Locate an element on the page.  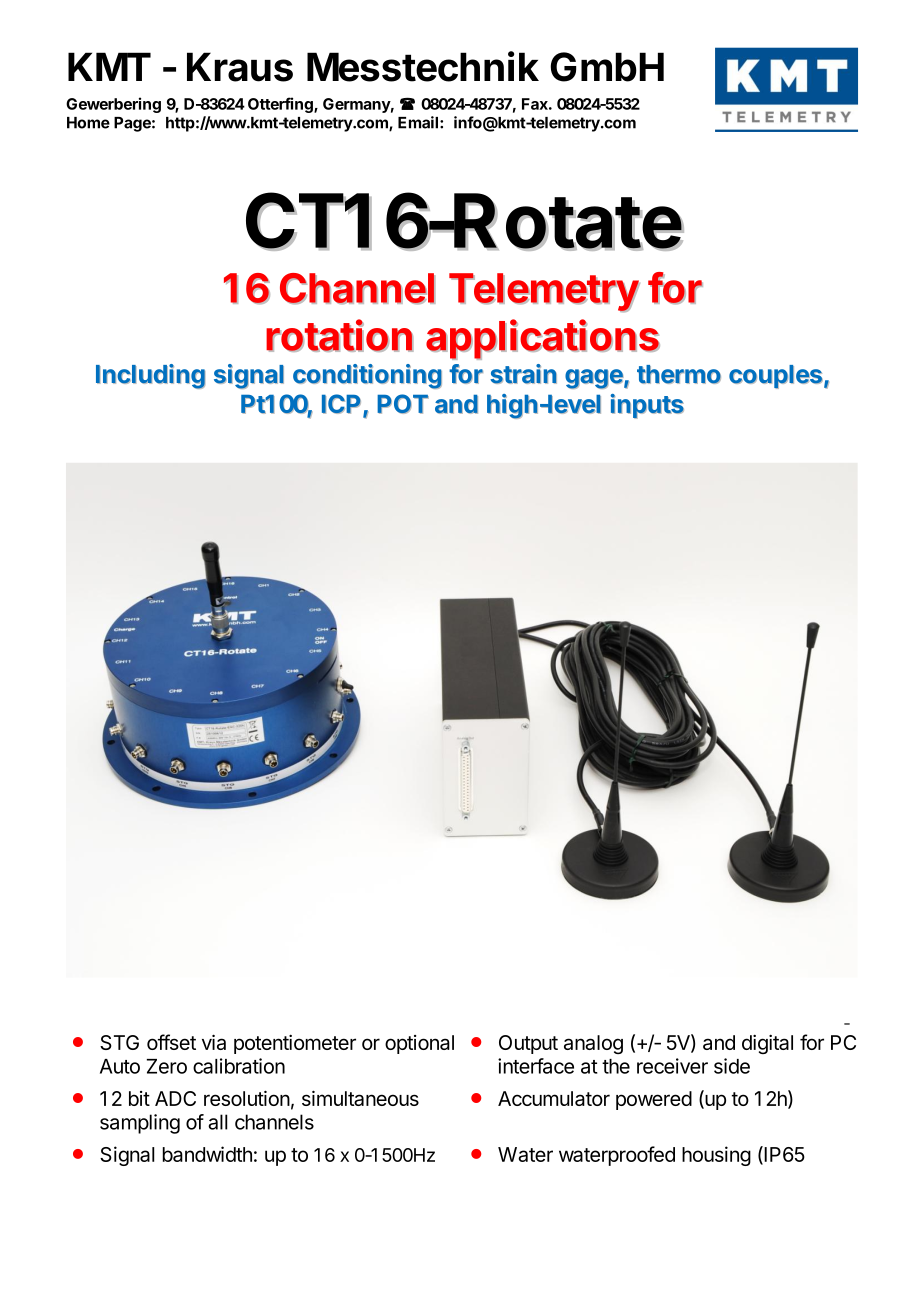
potentiometer is located at coordinates (295, 1044).
